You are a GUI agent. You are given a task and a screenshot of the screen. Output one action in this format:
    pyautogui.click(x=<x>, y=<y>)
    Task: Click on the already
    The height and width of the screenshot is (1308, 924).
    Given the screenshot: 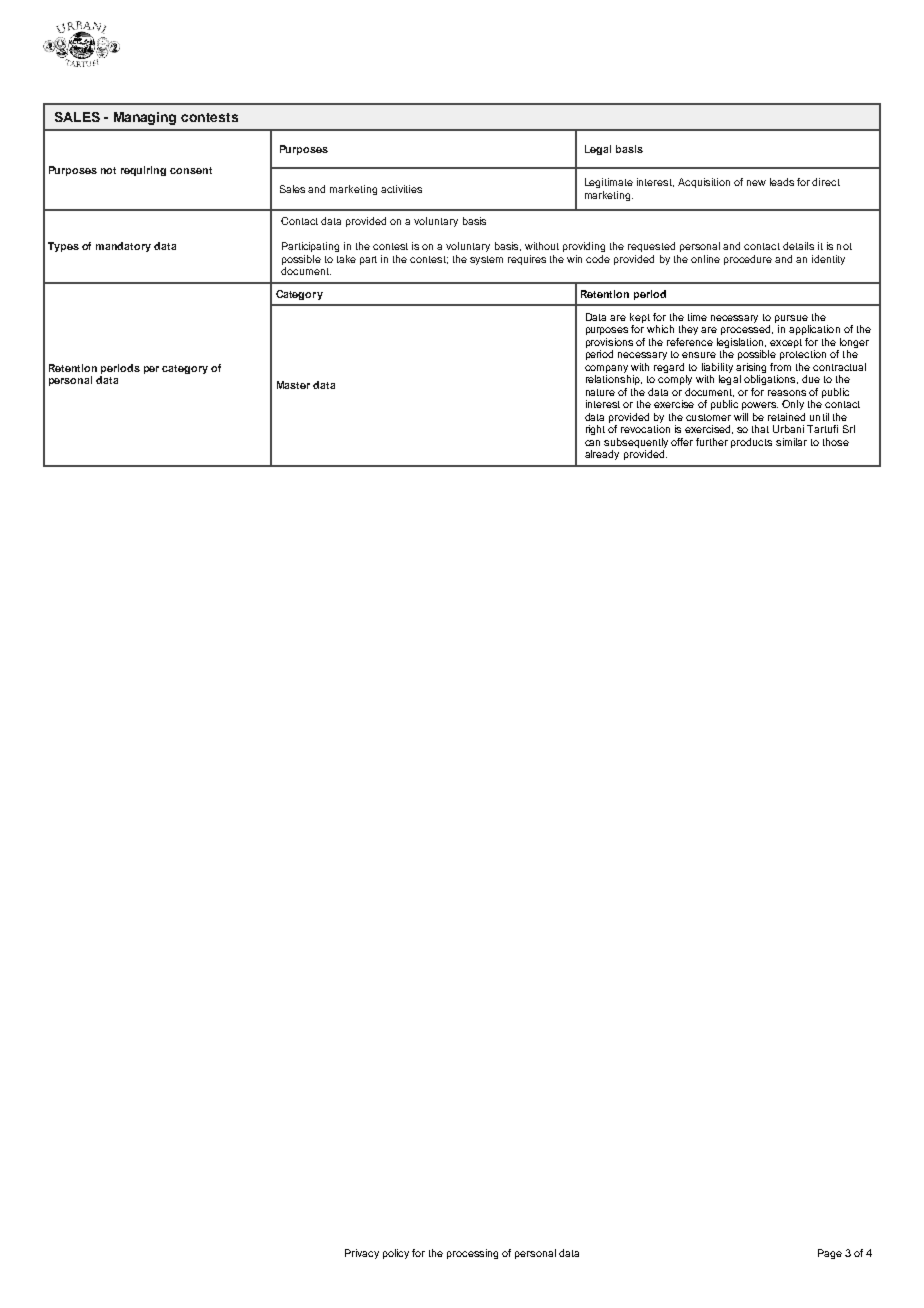 What is the action you would take?
    pyautogui.click(x=602, y=455)
